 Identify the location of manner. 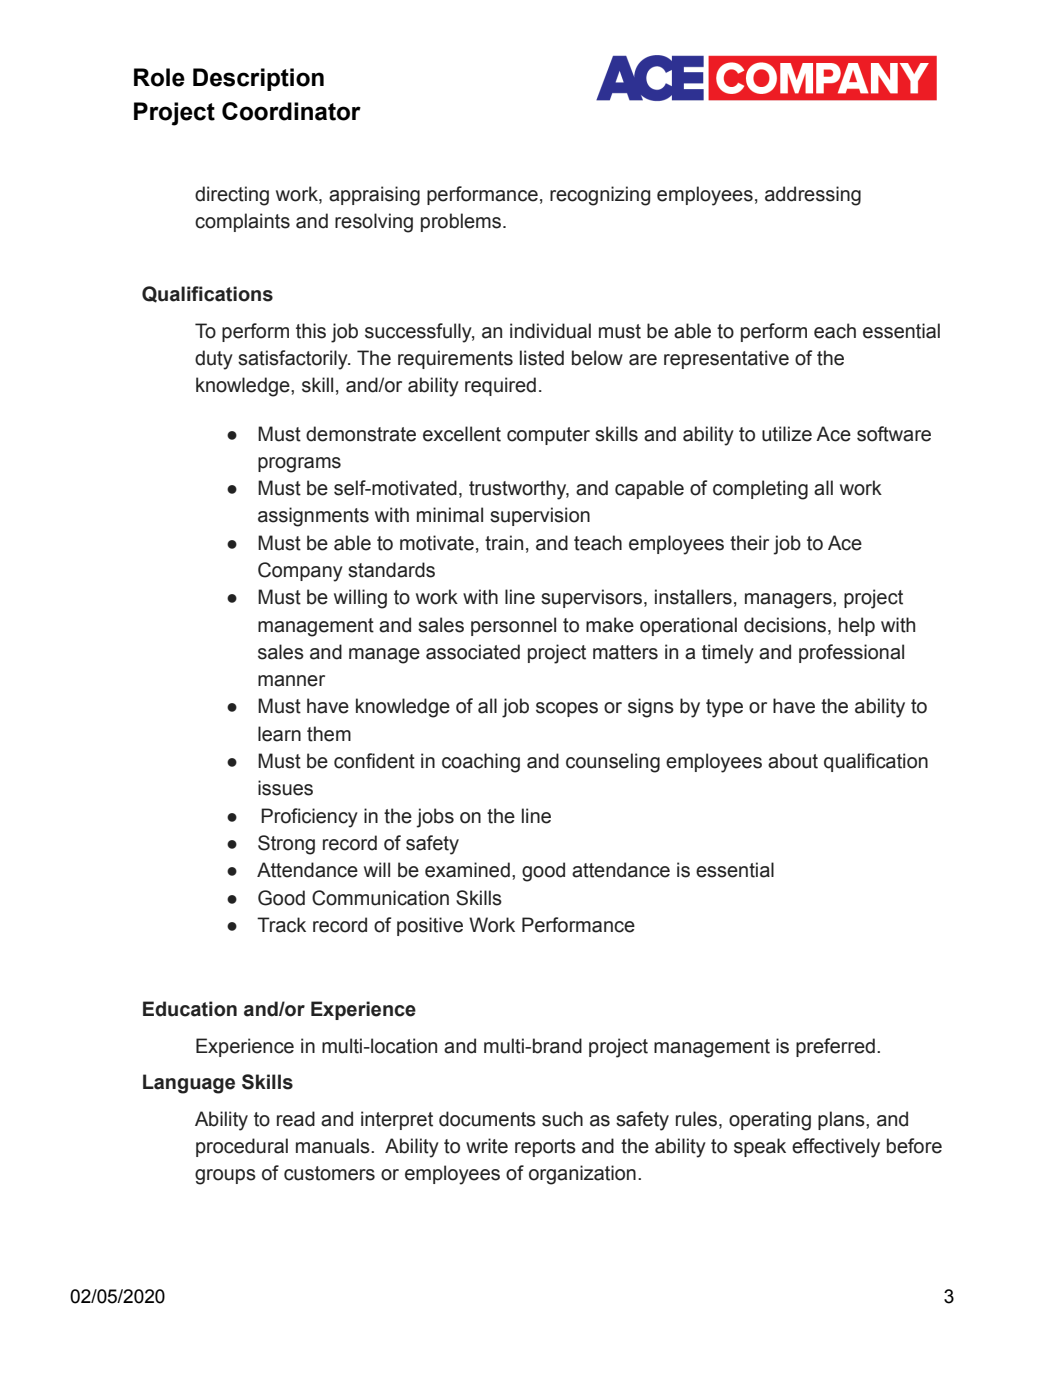
(291, 681).
